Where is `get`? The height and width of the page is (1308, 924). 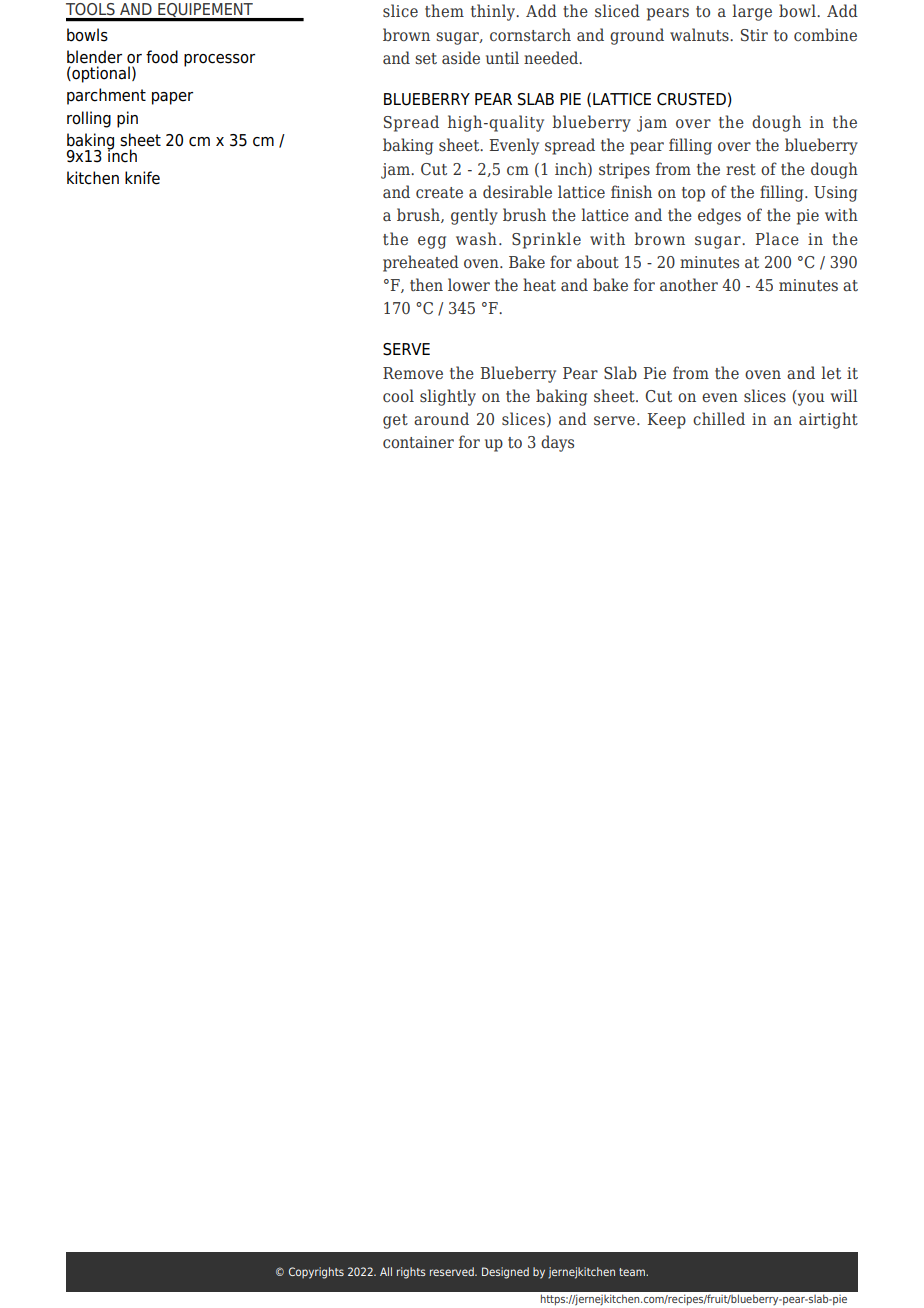
get is located at coordinates (395, 421).
